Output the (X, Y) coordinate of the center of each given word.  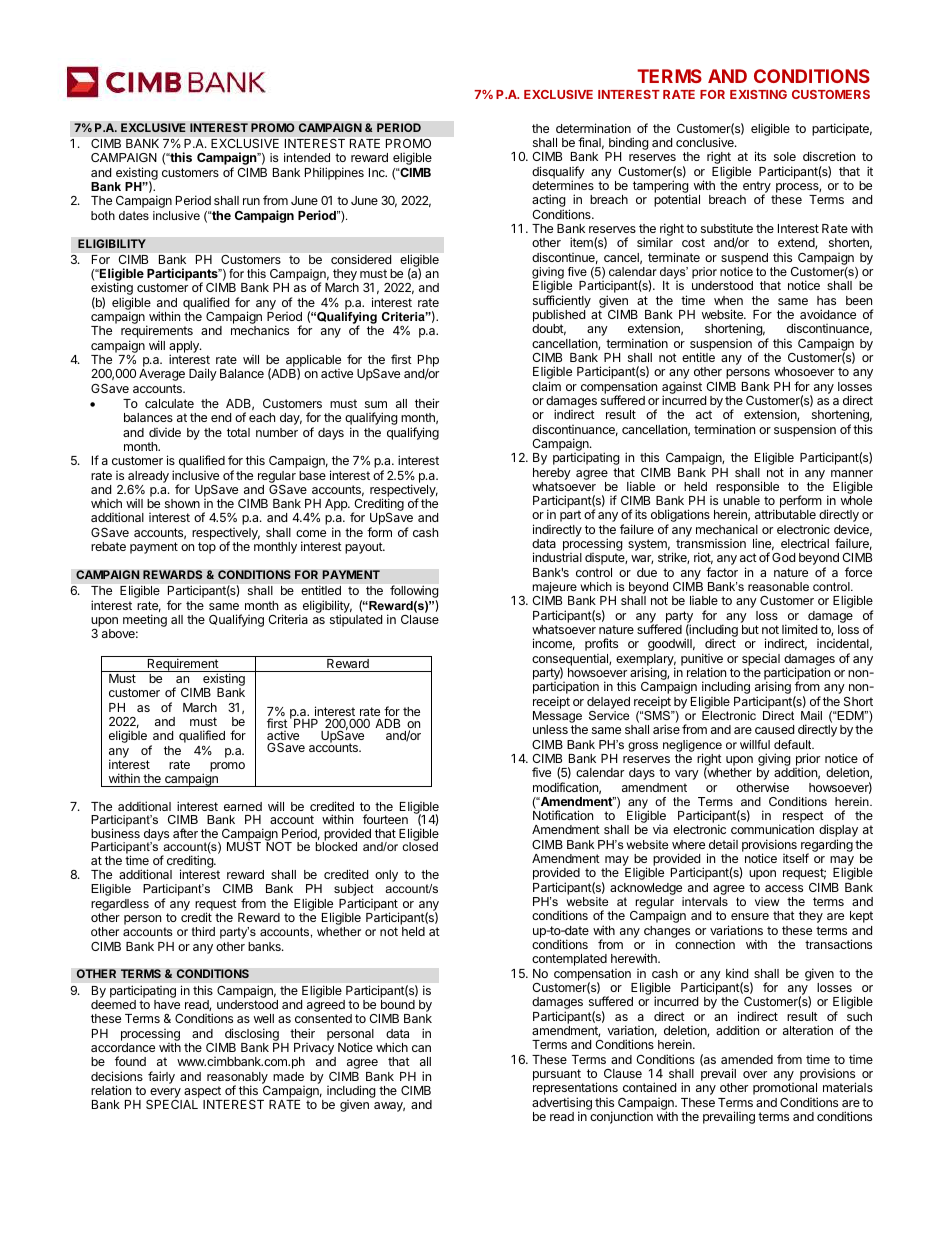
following (414, 593)
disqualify (558, 173)
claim (546, 386)
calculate (169, 403)
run (251, 201)
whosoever (804, 371)
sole (785, 156)
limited (799, 629)
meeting (145, 620)
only (386, 876)
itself (796, 858)
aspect (202, 1092)
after (185, 833)
